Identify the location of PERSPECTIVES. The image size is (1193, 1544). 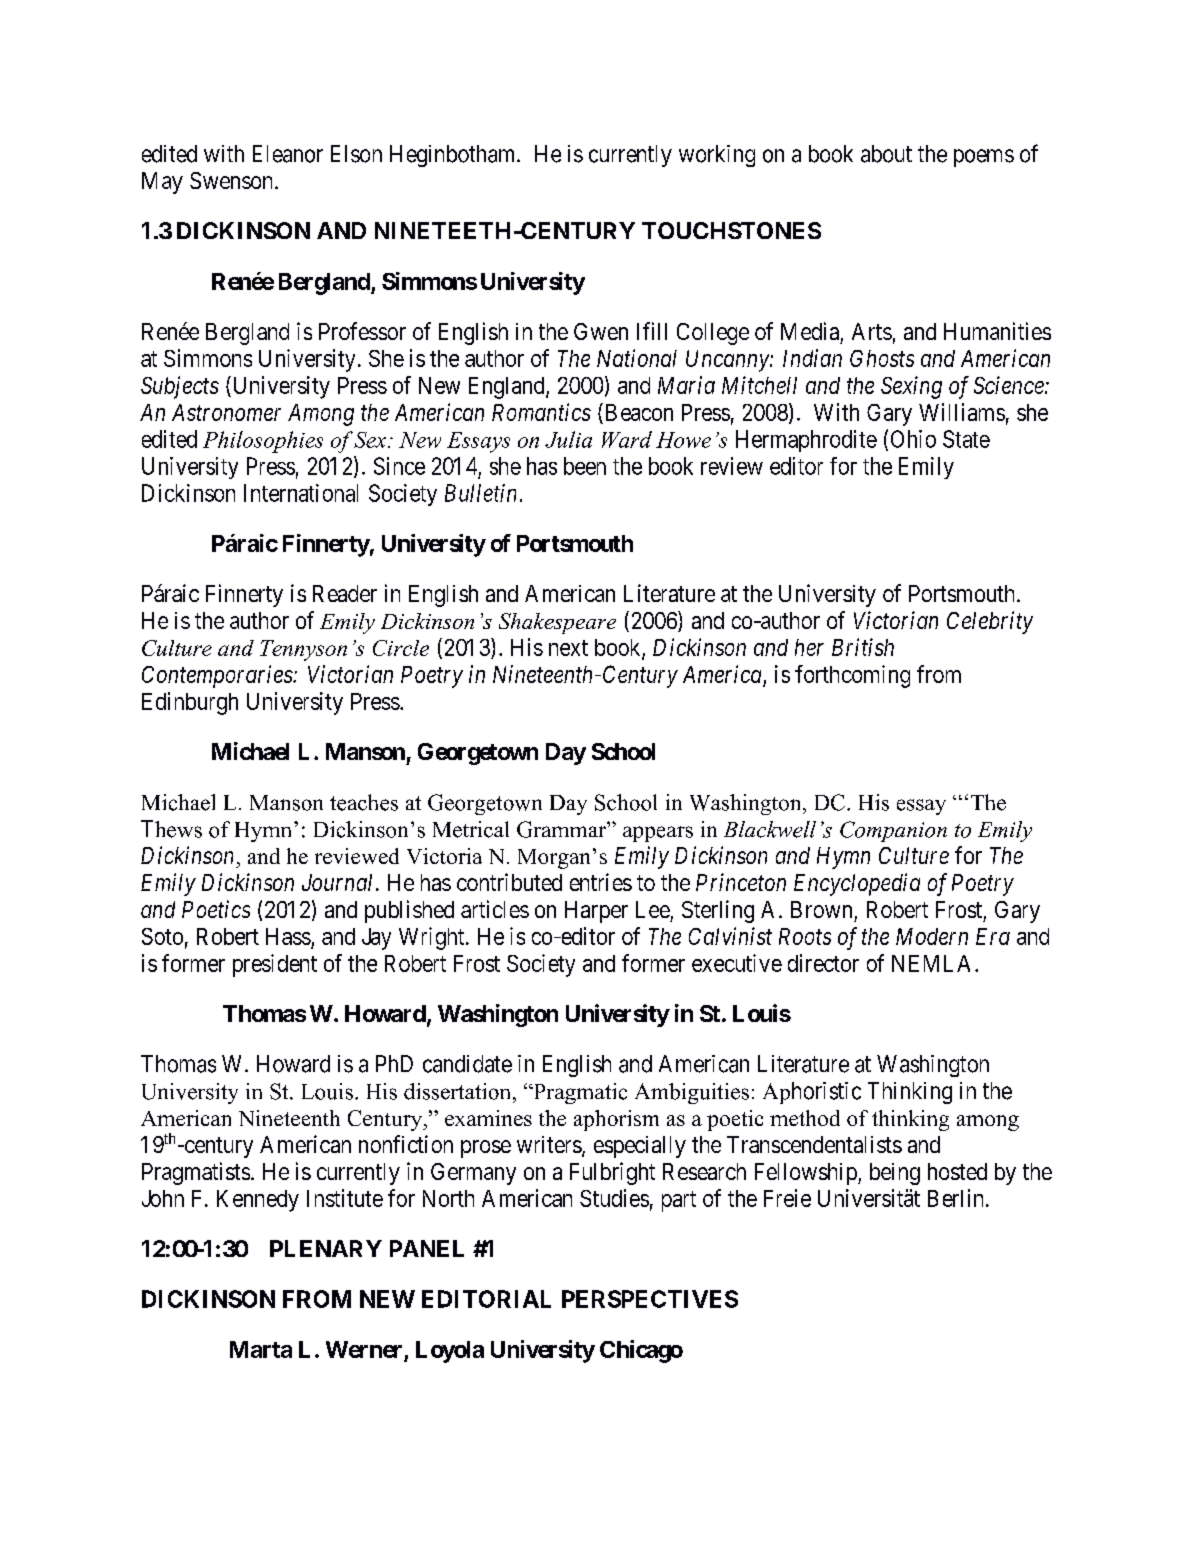
(650, 1299).
